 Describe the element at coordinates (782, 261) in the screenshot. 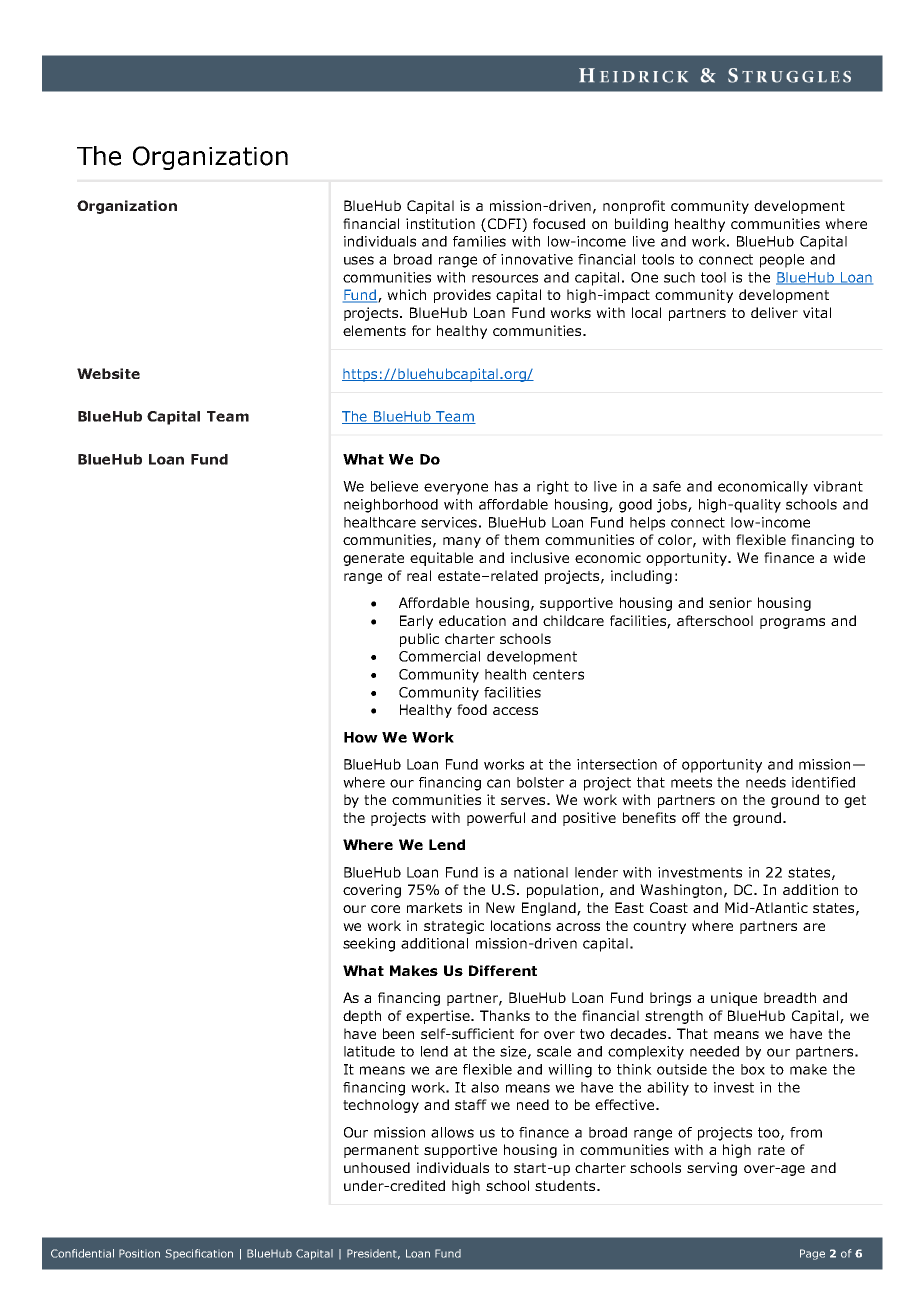

I see `people` at that location.
